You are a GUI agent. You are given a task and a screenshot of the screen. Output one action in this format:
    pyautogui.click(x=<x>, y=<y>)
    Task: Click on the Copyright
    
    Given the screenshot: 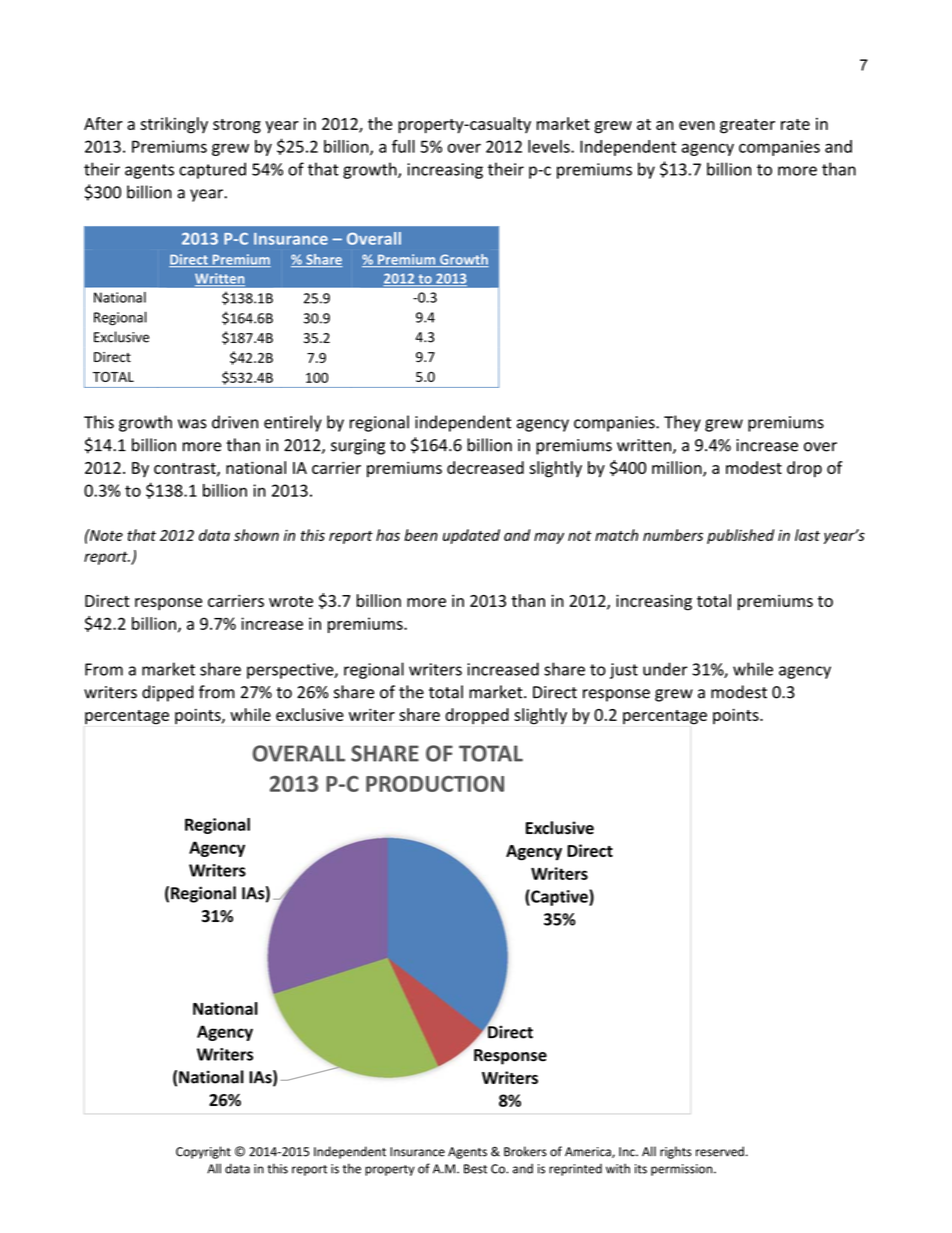 What is the action you would take?
    pyautogui.click(x=203, y=1152)
